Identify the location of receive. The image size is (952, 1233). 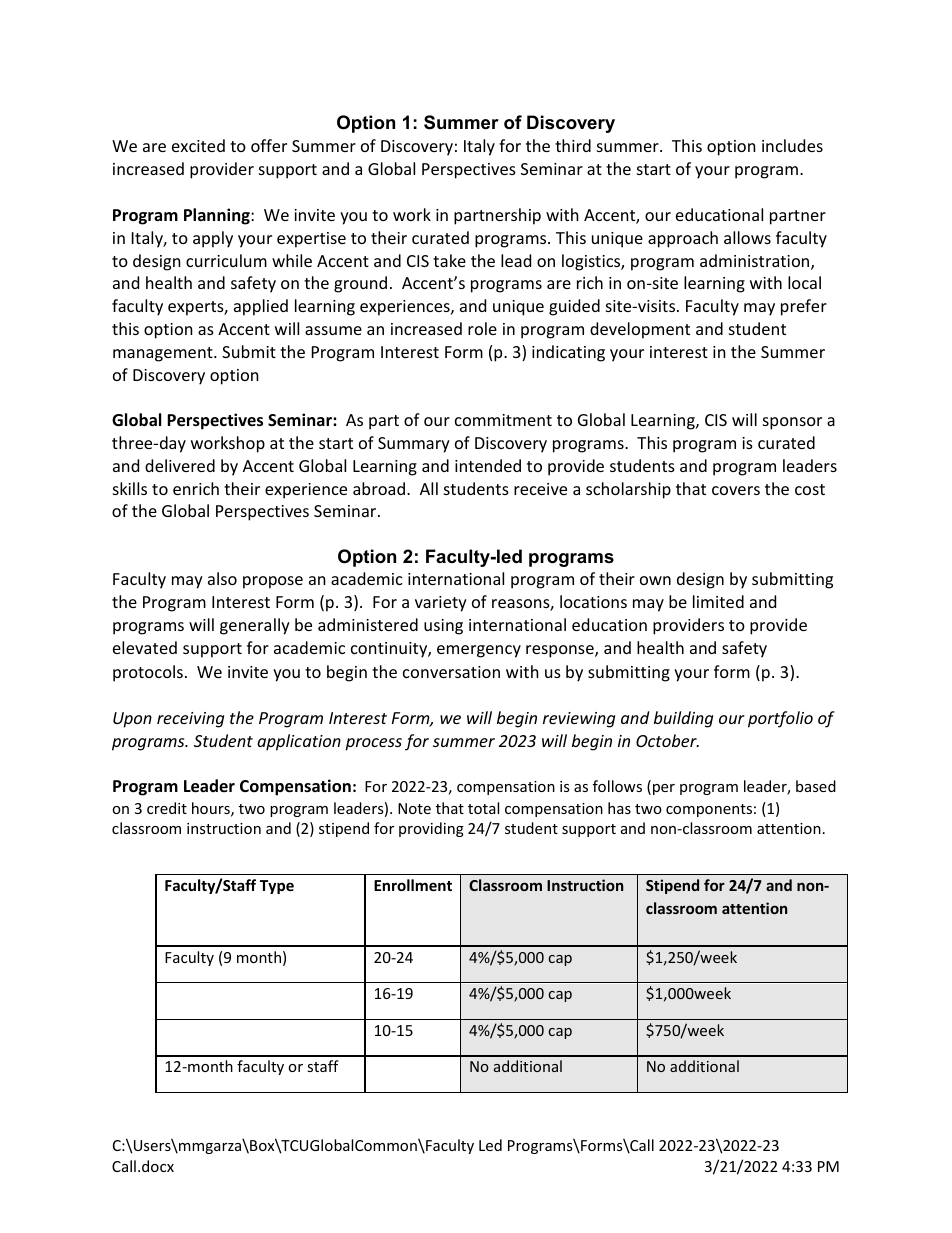
(540, 489).
